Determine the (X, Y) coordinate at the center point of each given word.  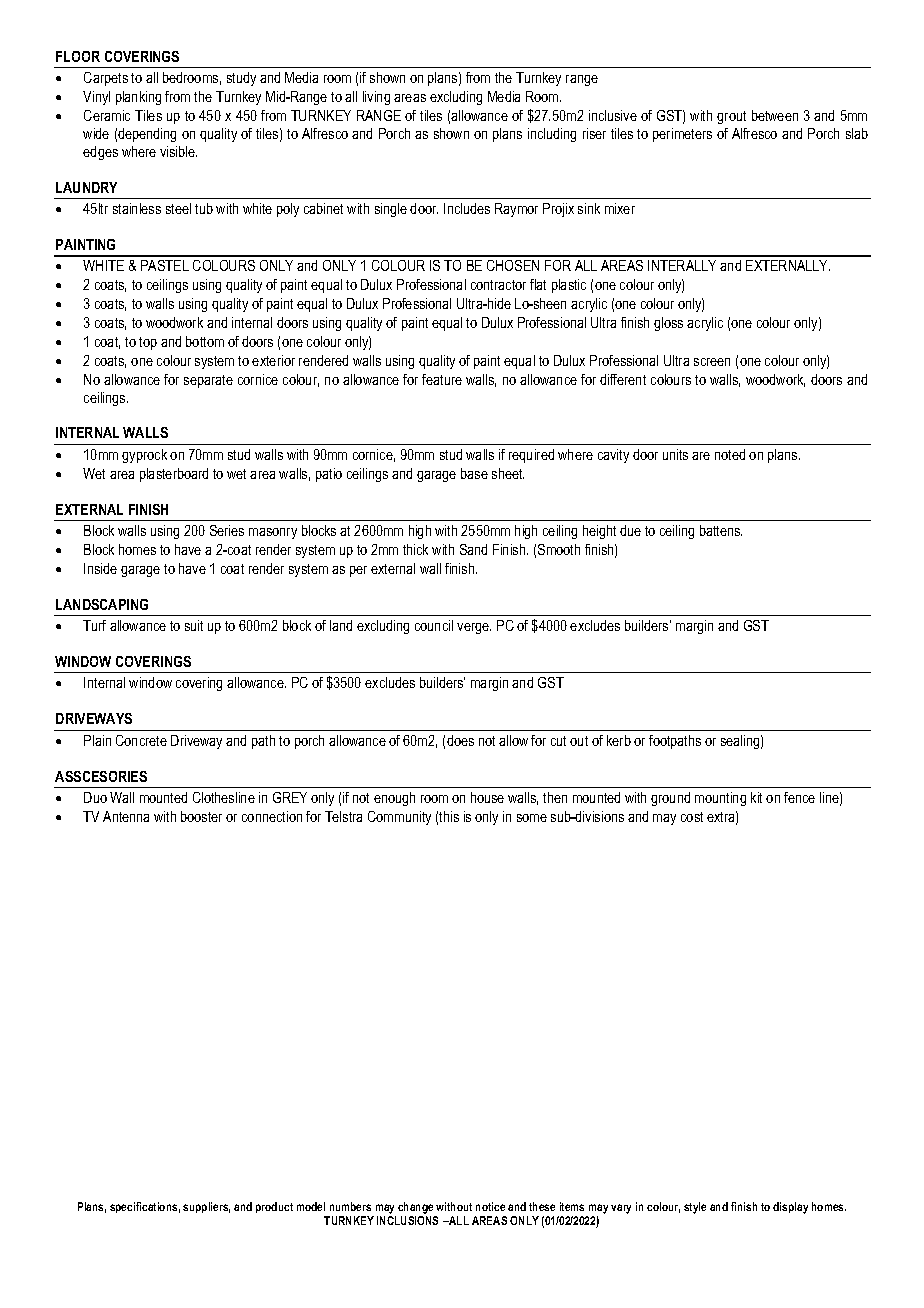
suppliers (206, 1207)
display (790, 1208)
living (376, 98)
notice (490, 1206)
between (775, 115)
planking (138, 98)
